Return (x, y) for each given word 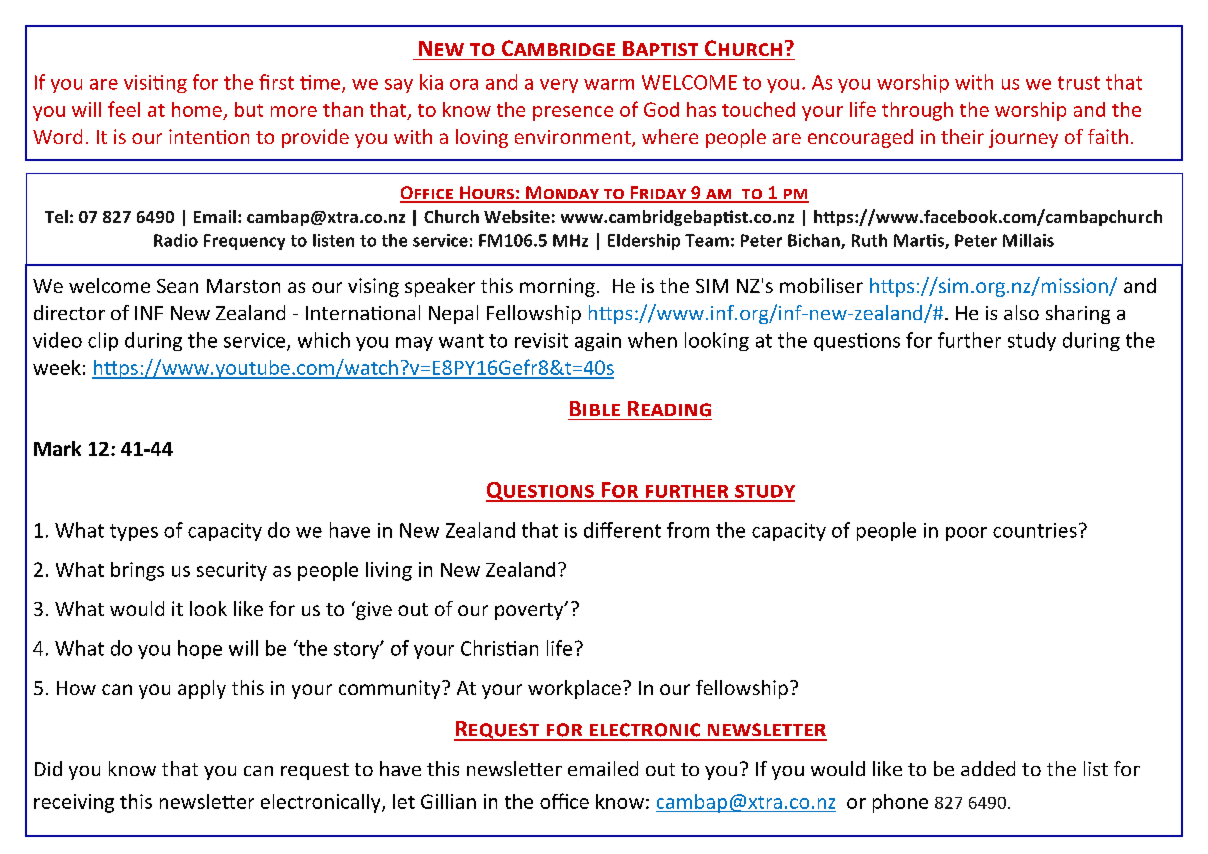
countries (1035, 530)
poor (966, 534)
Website (517, 216)
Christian (499, 648)
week (57, 367)
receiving (74, 803)
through (917, 111)
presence (573, 113)
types (134, 532)
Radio (176, 240)
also (1021, 312)
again (598, 342)
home (197, 109)
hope (200, 649)
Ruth (869, 240)
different (622, 530)
